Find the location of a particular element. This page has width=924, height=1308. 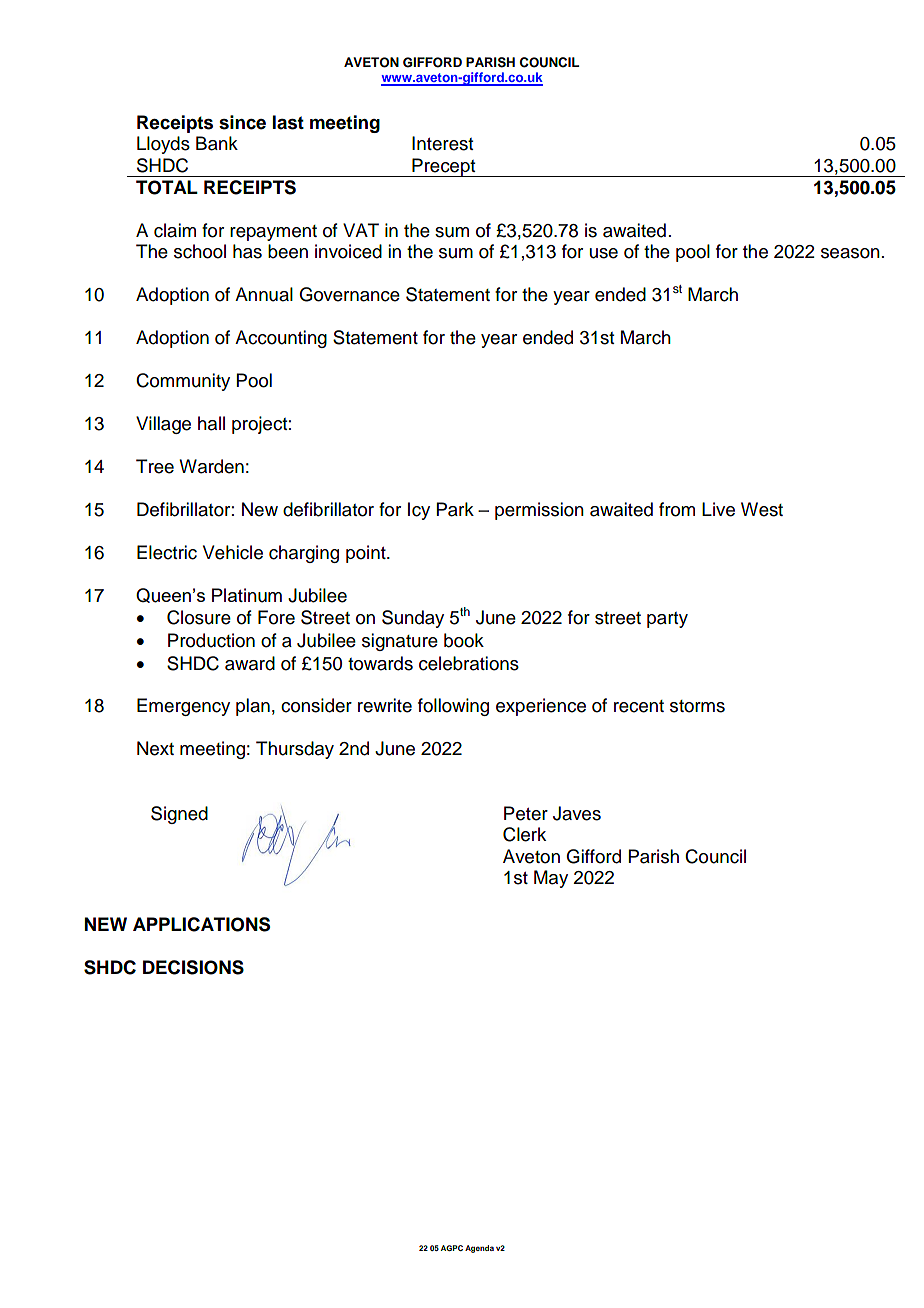

use is located at coordinates (604, 253).
